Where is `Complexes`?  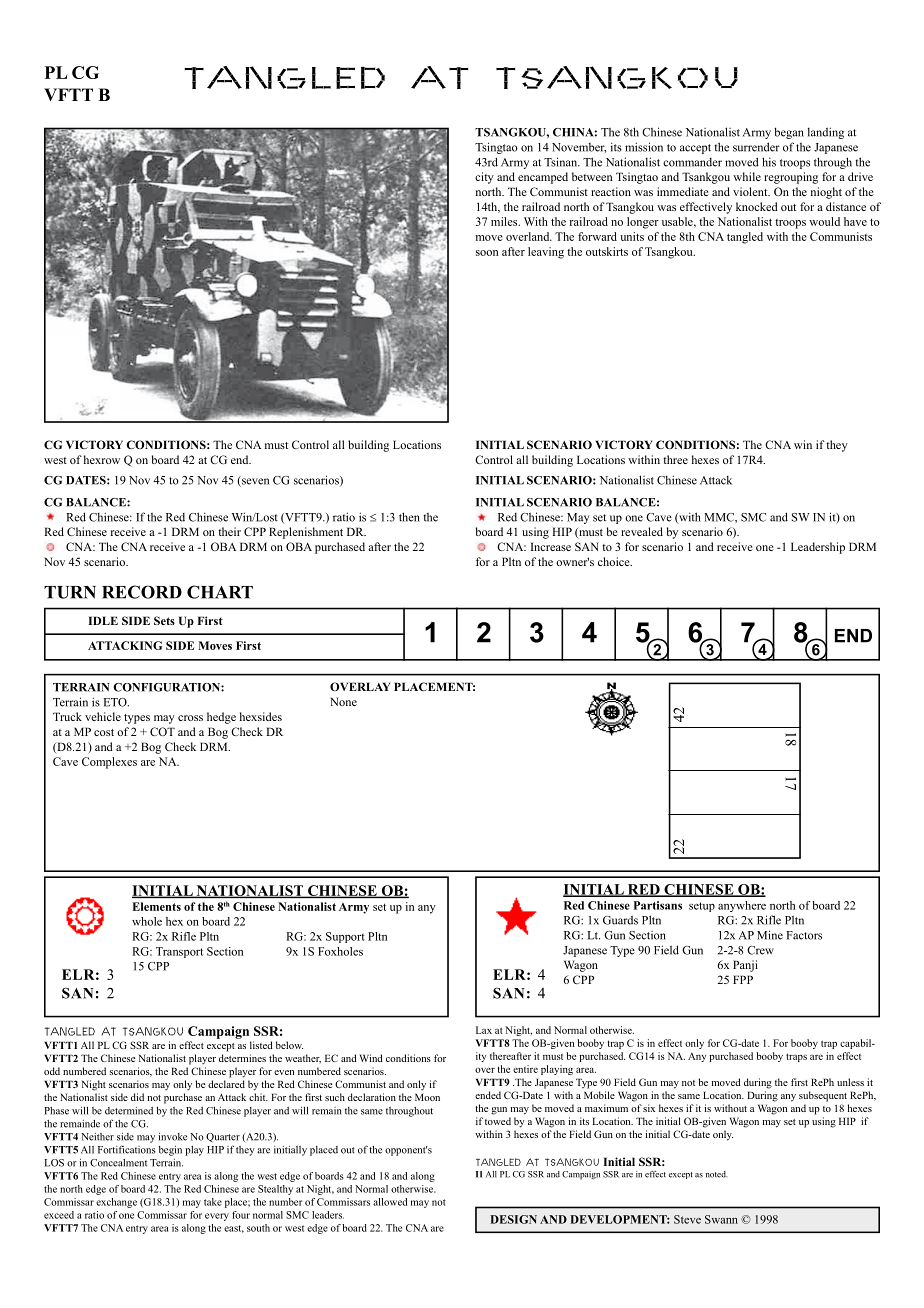 Complexes is located at coordinates (109, 763).
